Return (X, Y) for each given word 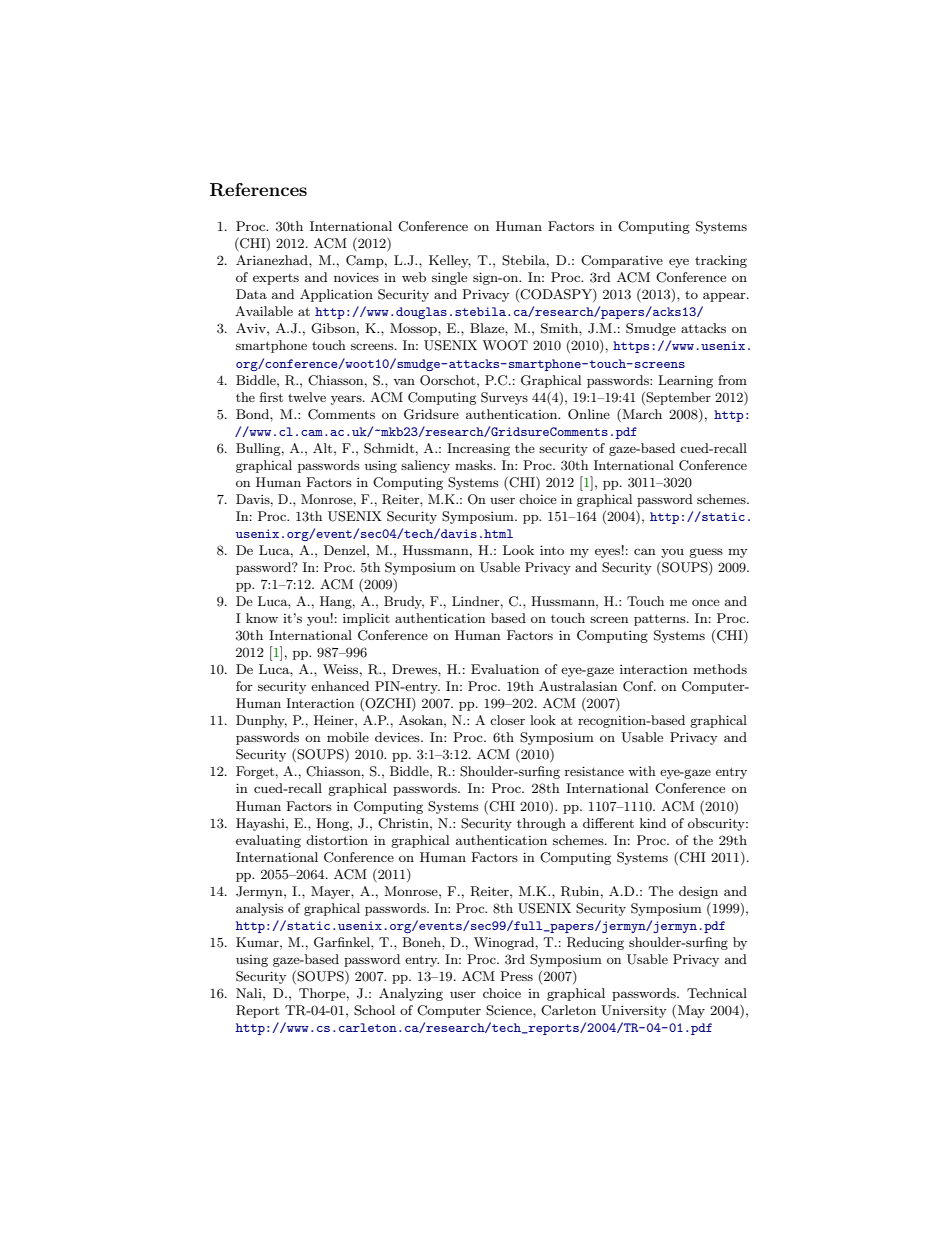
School (374, 1010)
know (262, 618)
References (258, 190)
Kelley (450, 261)
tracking (721, 261)
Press (516, 976)
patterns (661, 620)
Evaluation (505, 669)
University (634, 1011)
